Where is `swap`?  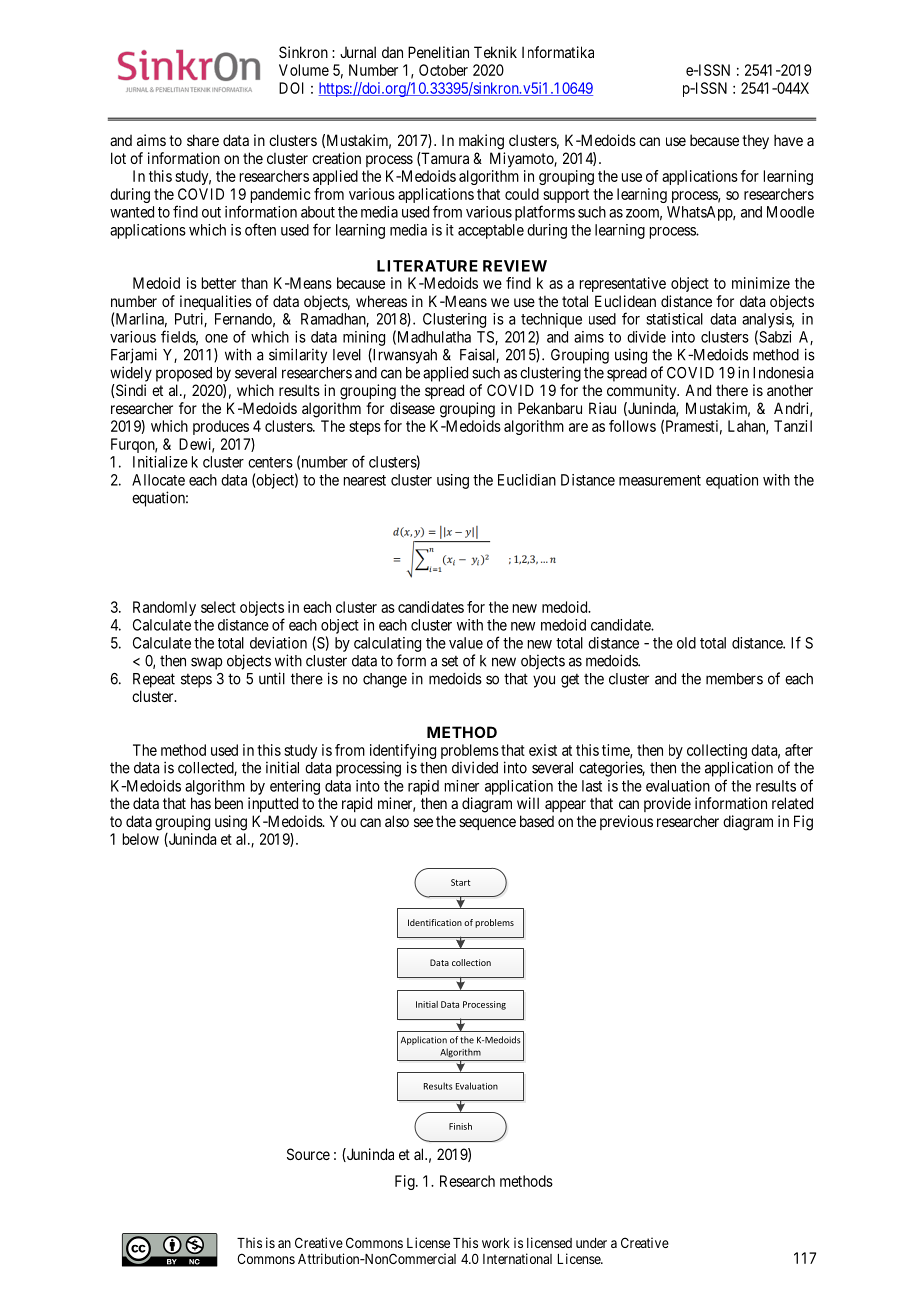 swap is located at coordinates (206, 663).
